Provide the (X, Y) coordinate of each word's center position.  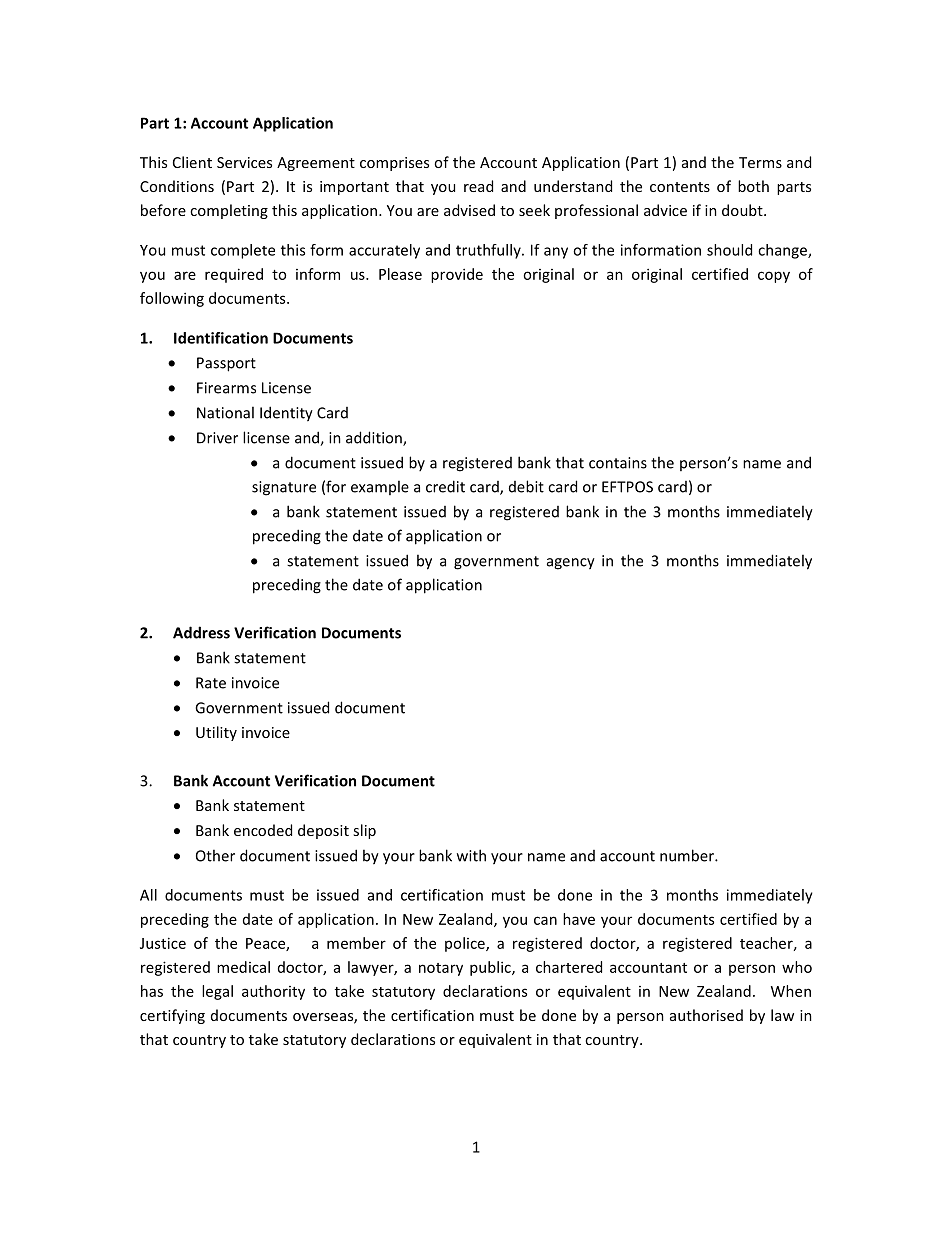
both (753, 186)
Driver (217, 438)
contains (618, 463)
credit (445, 486)
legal (217, 992)
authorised (706, 1015)
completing (229, 211)
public (491, 968)
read (478, 186)
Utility (216, 733)
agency (571, 564)
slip (364, 831)
